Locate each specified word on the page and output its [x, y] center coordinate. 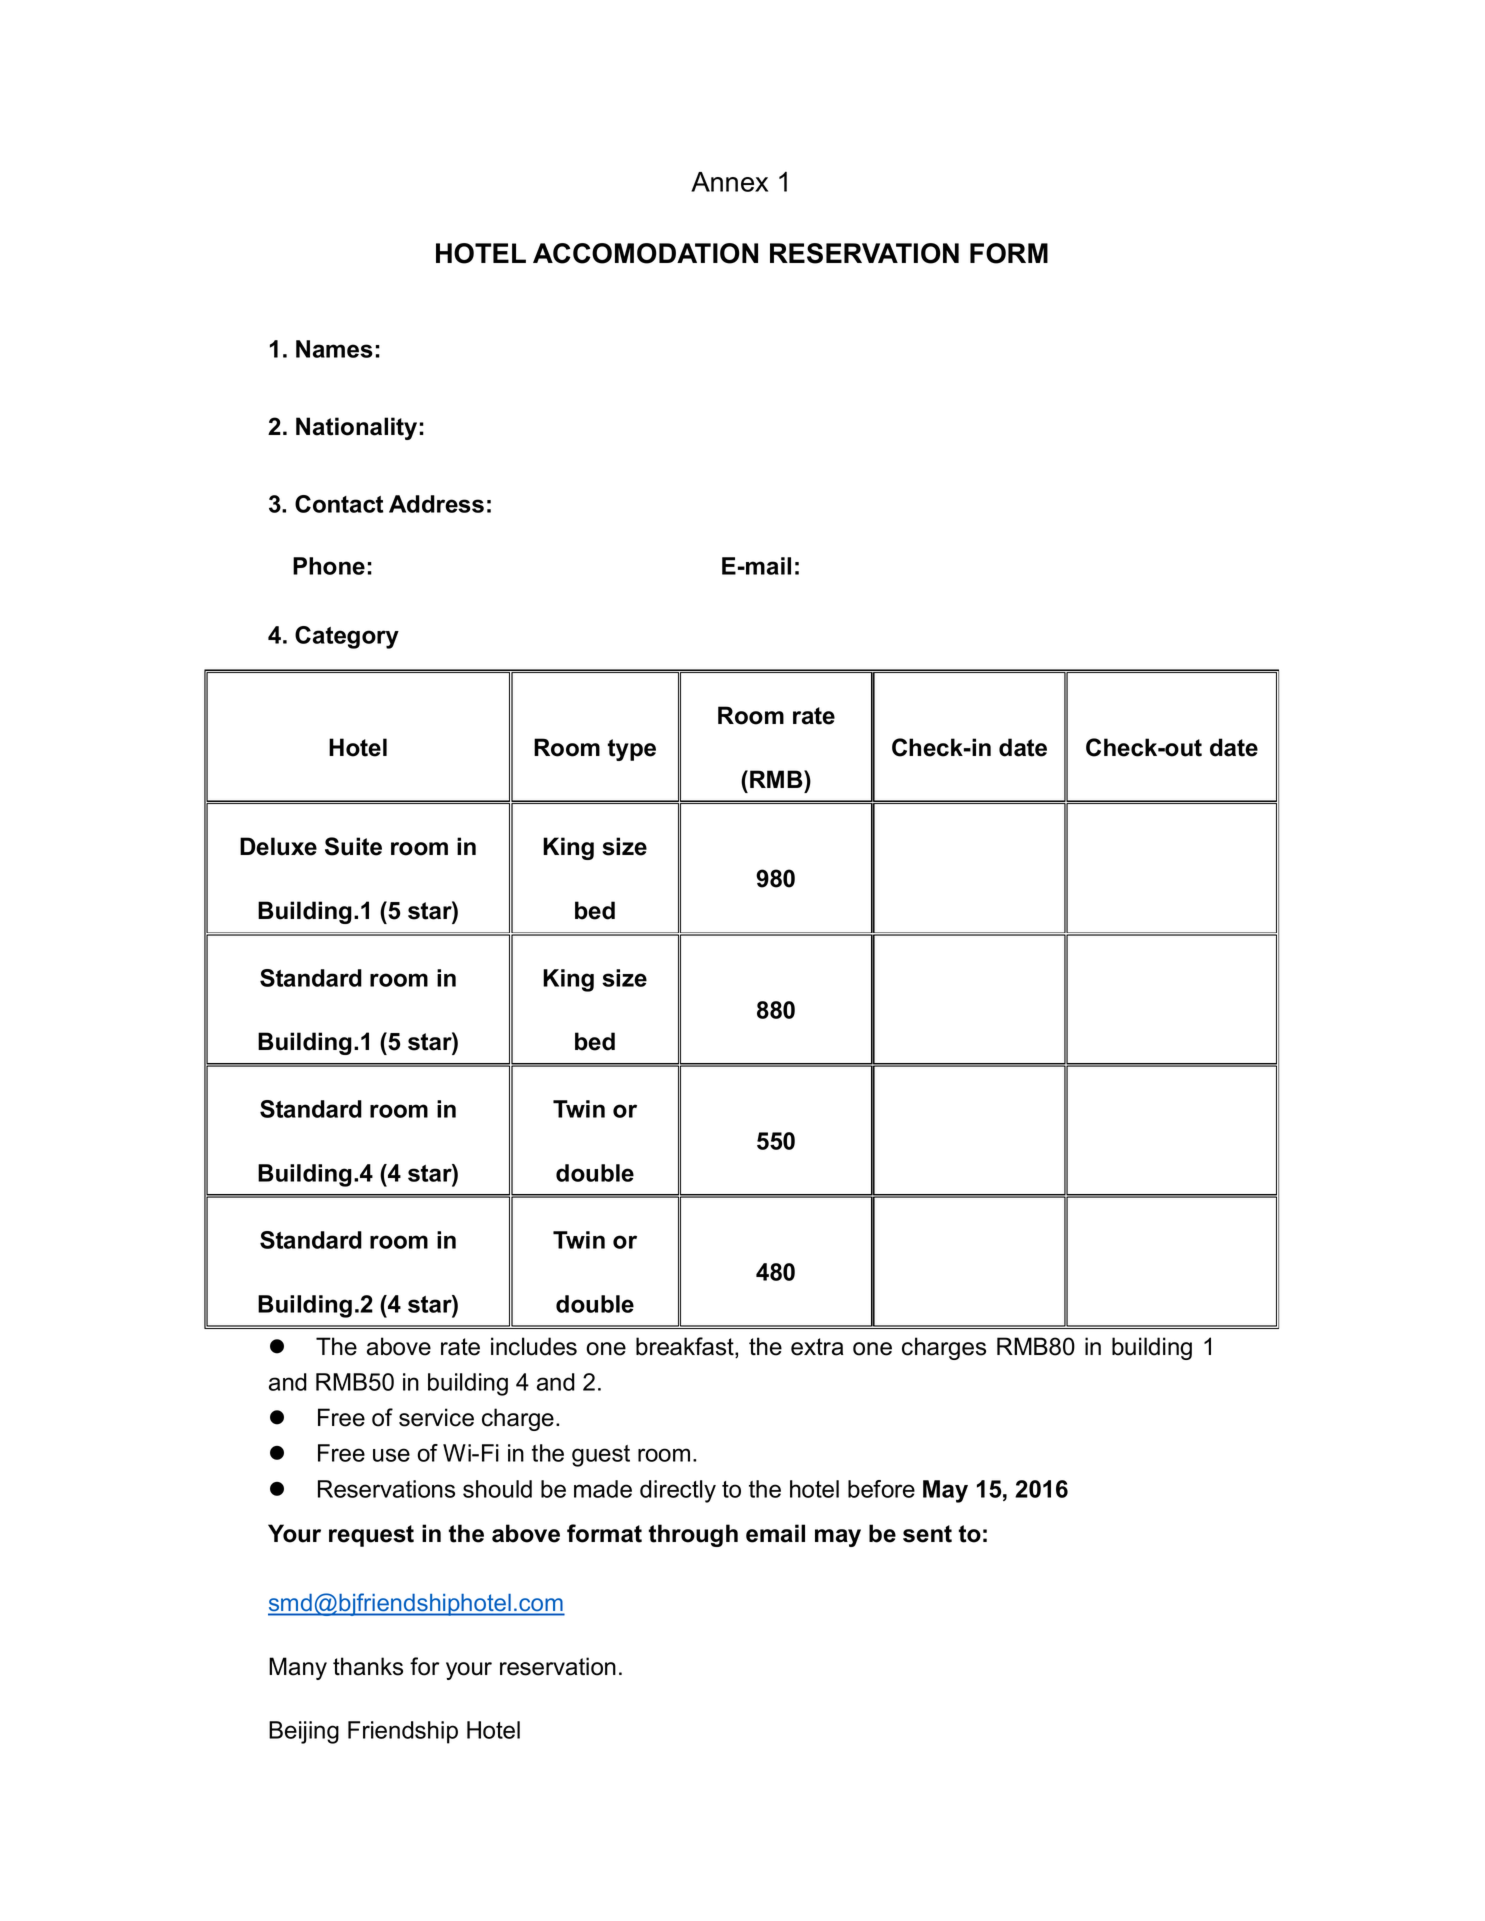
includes [534, 1346]
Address [436, 504]
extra [817, 1347]
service [436, 1417]
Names [334, 349]
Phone [329, 566]
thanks [368, 1666]
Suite [353, 846]
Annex [729, 182]
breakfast [686, 1347]
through [693, 1535]
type [632, 750]
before [881, 1489]
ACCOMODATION [645, 253]
